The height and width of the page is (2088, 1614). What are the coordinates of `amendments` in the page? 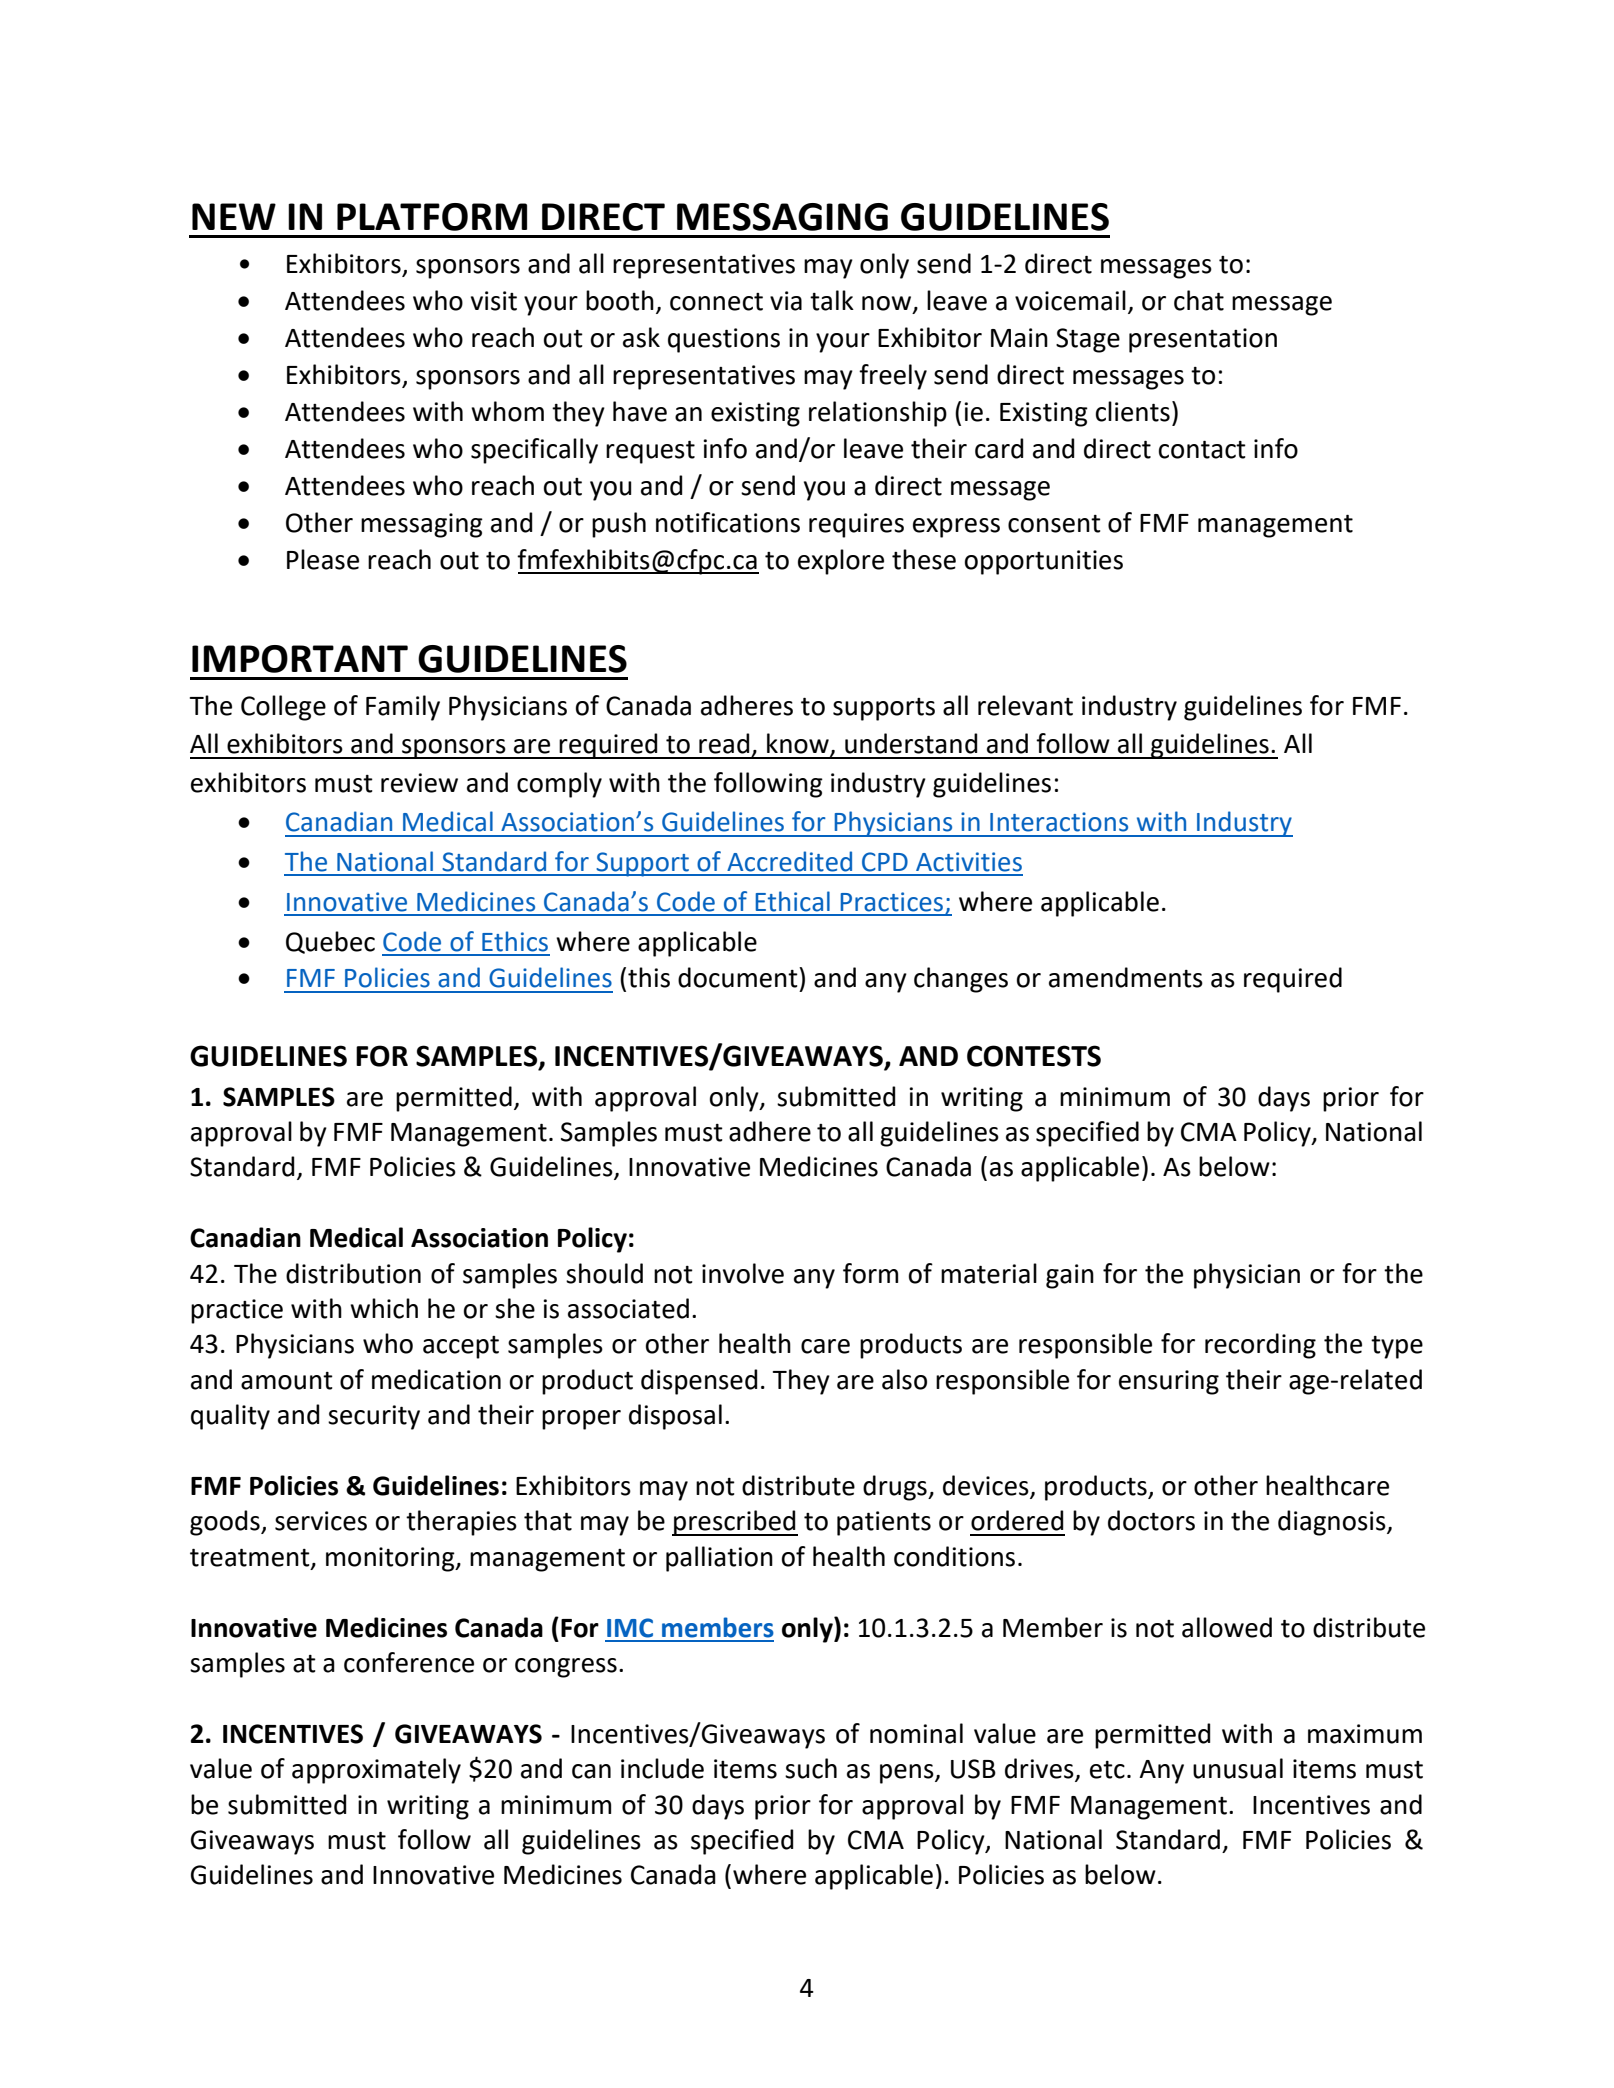 It's located at (1126, 977).
